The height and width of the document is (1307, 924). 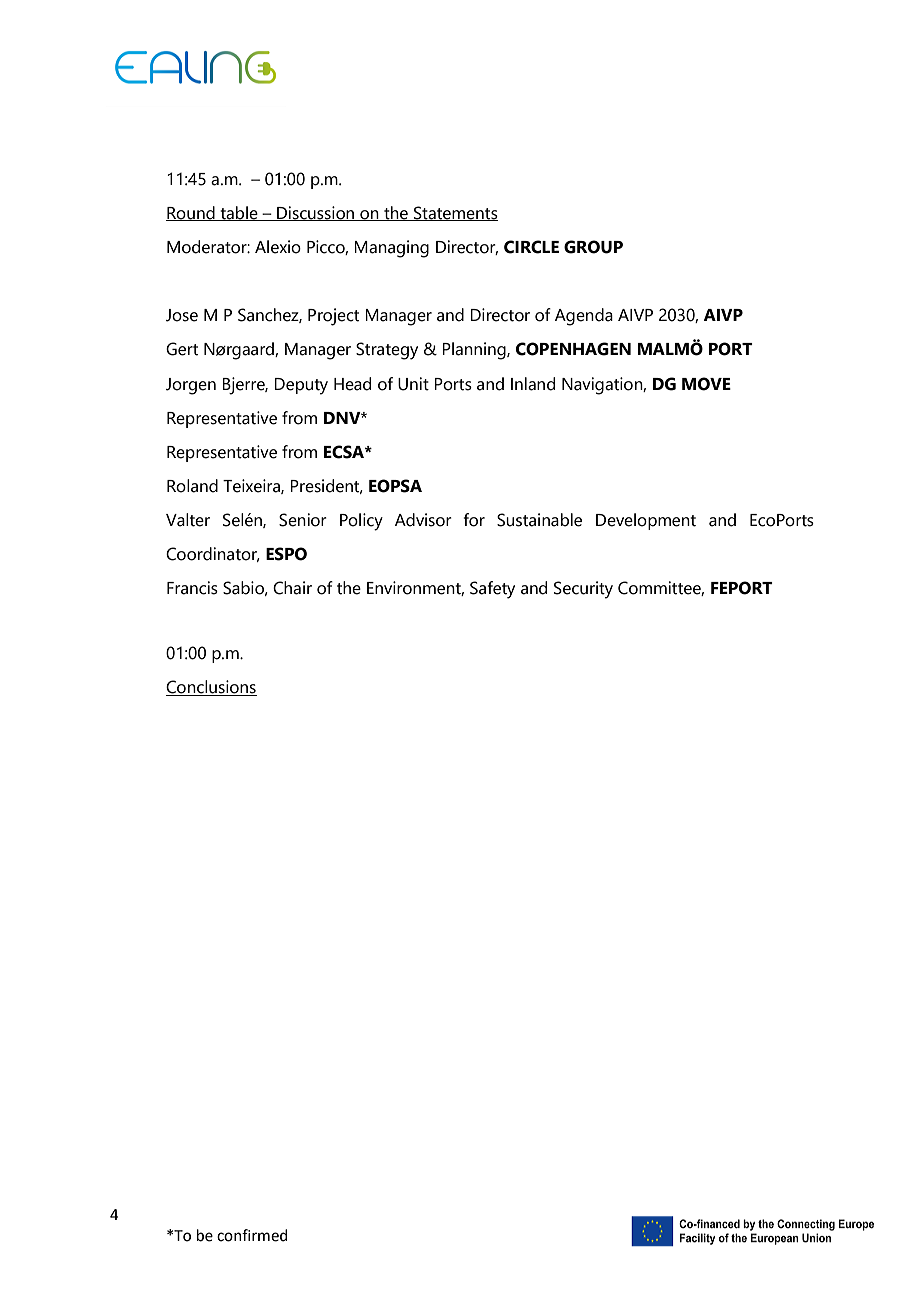 What do you see at coordinates (188, 520) in the document?
I see `Valter` at bounding box center [188, 520].
